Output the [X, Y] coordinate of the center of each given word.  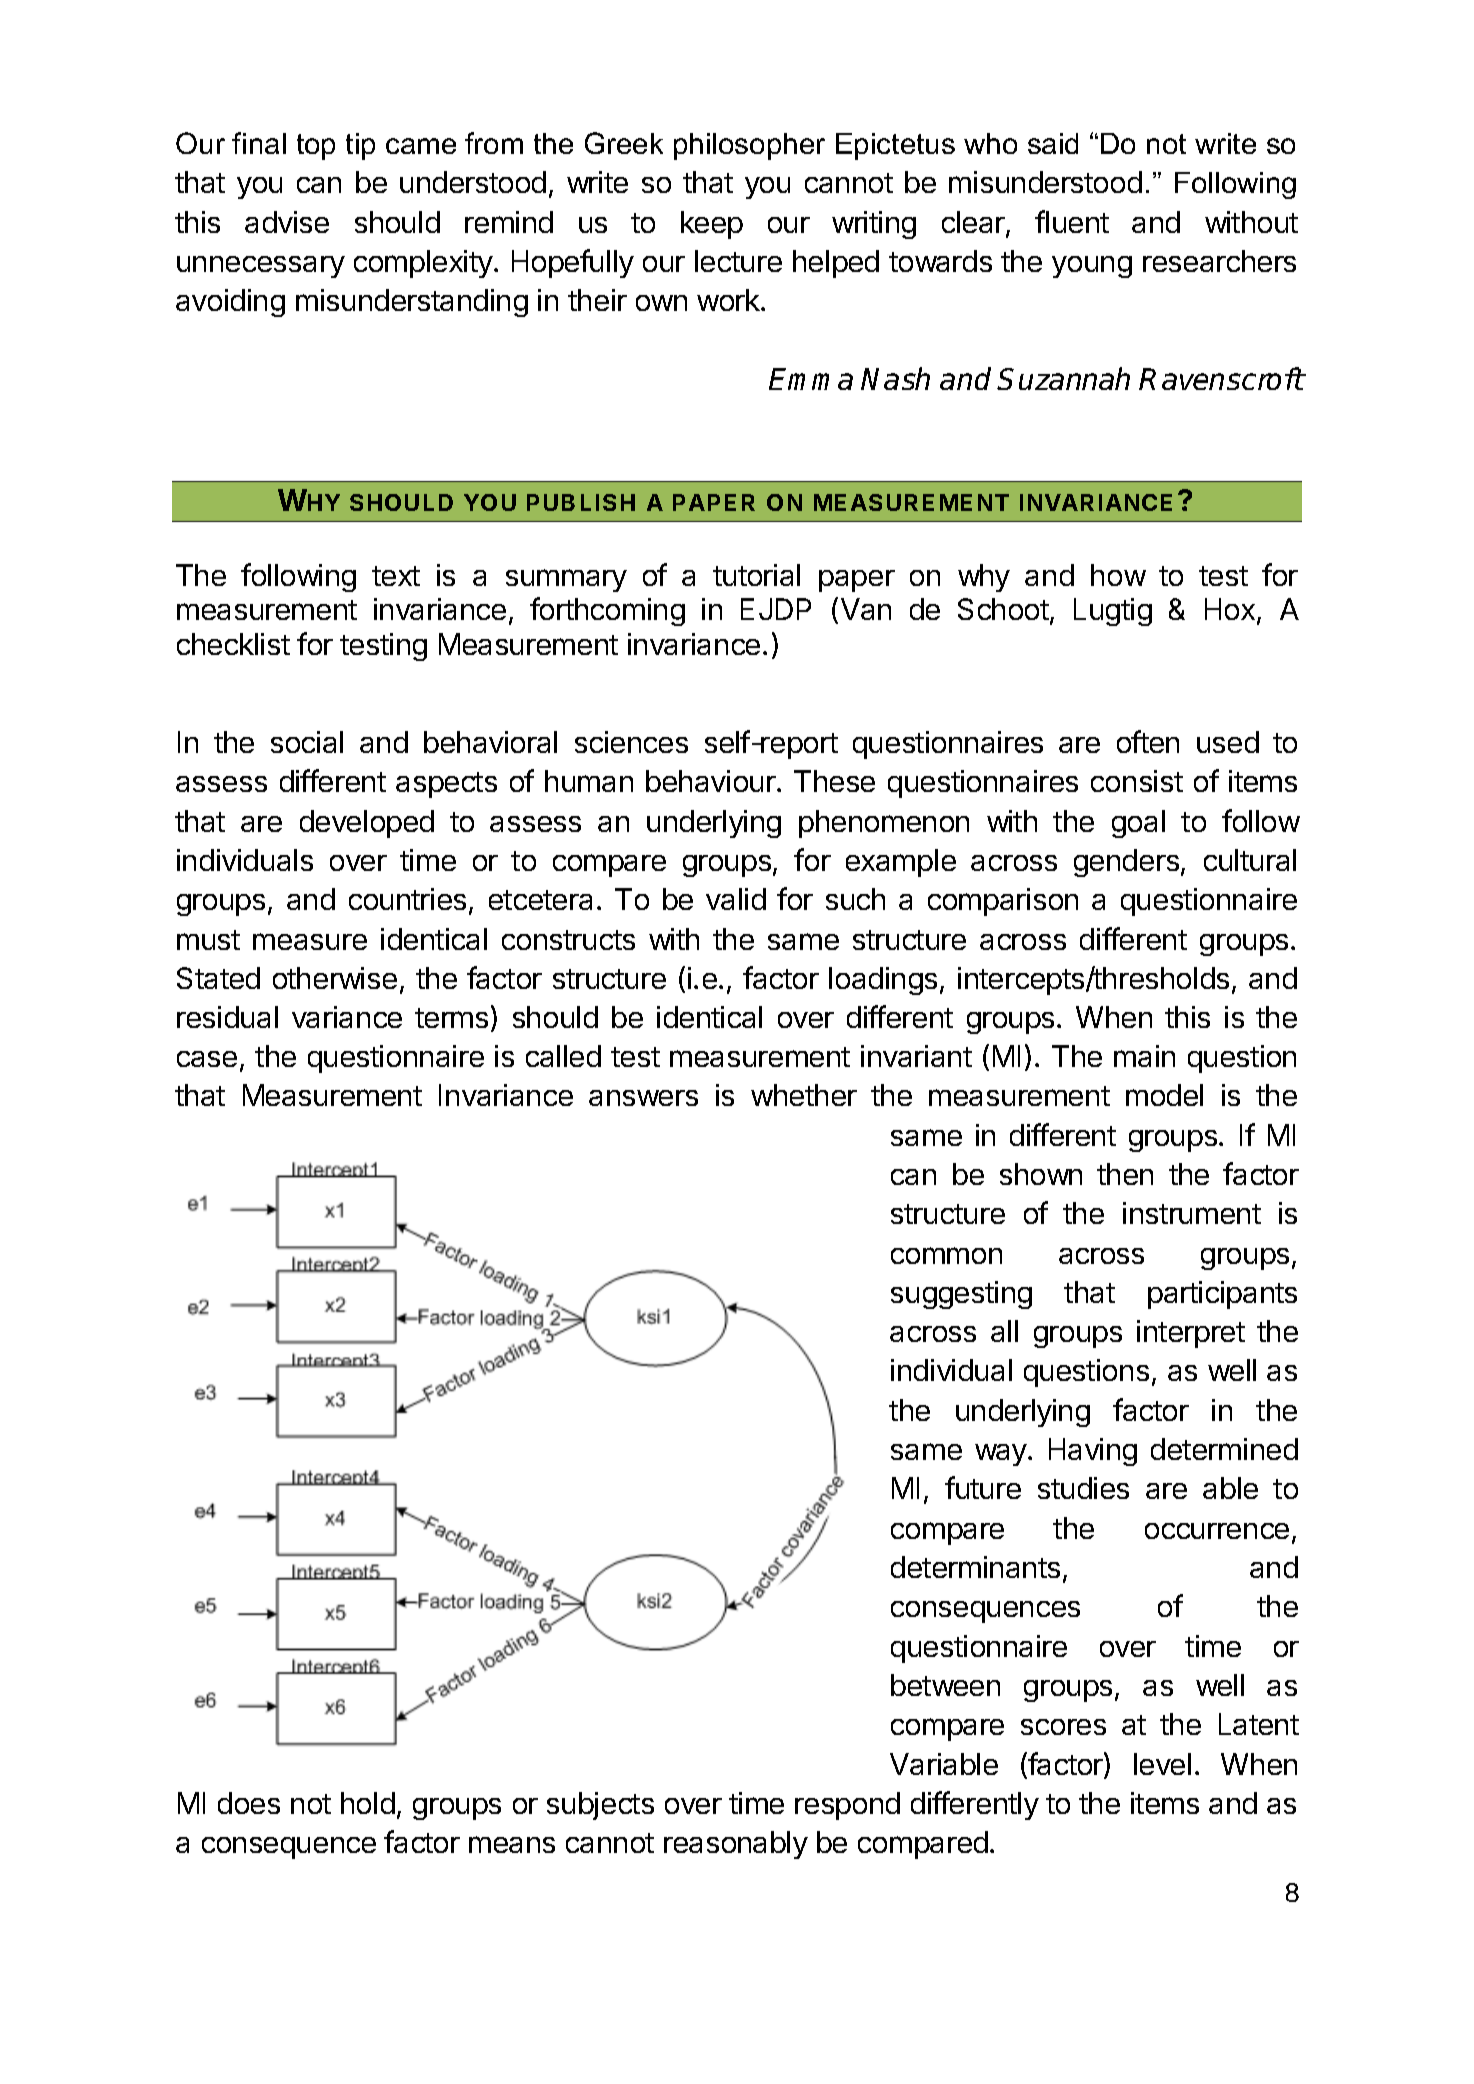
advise [287, 222]
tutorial [756, 575]
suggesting [961, 1295]
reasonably [736, 1845]
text [396, 576]
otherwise [335, 978]
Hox [1230, 609]
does [249, 1803]
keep [712, 225]
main [1144, 1056]
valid [736, 899]
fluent [1072, 221]
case [207, 1059]
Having [1093, 1452]
